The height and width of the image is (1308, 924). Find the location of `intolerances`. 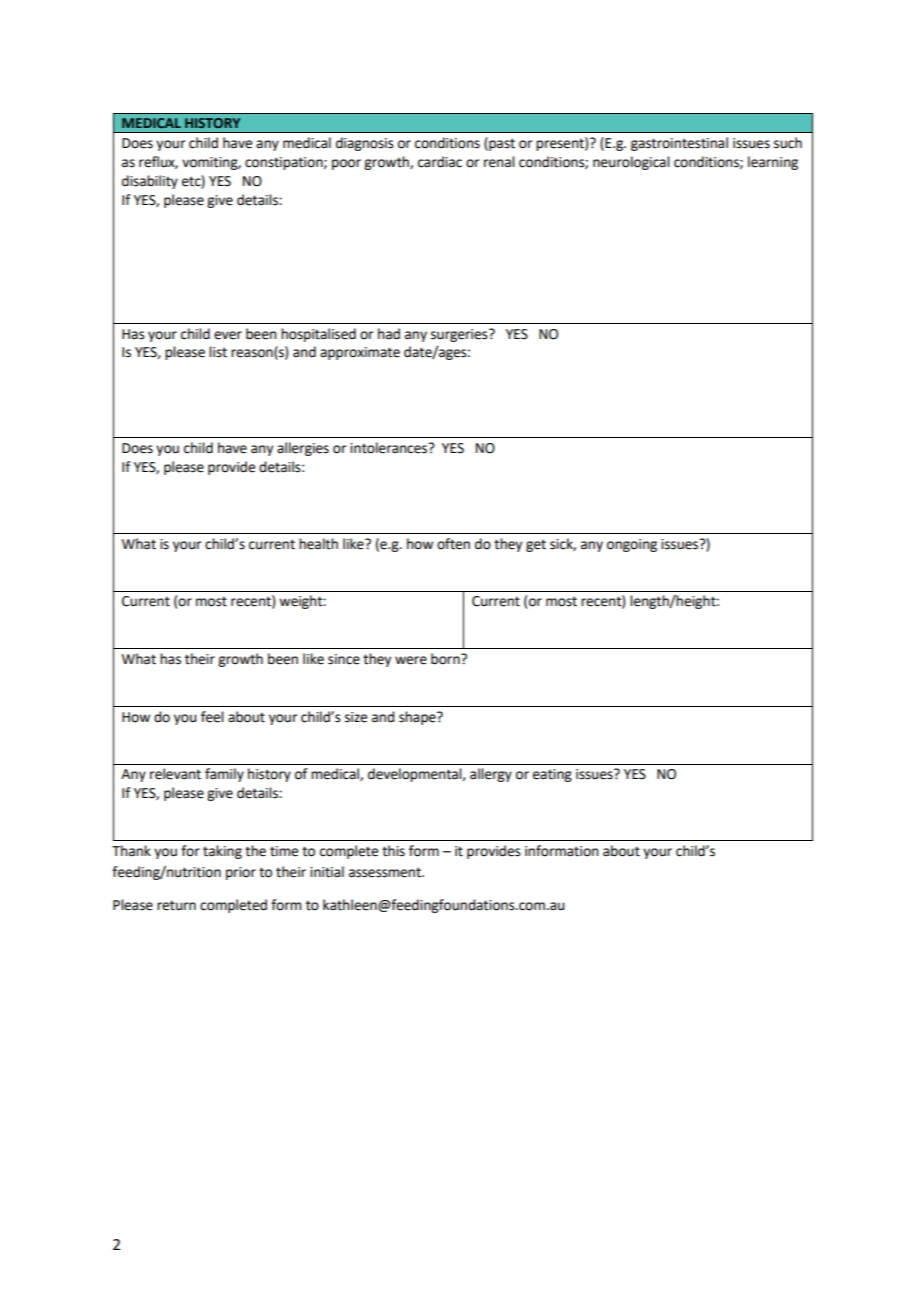

intolerances is located at coordinates (390, 448).
